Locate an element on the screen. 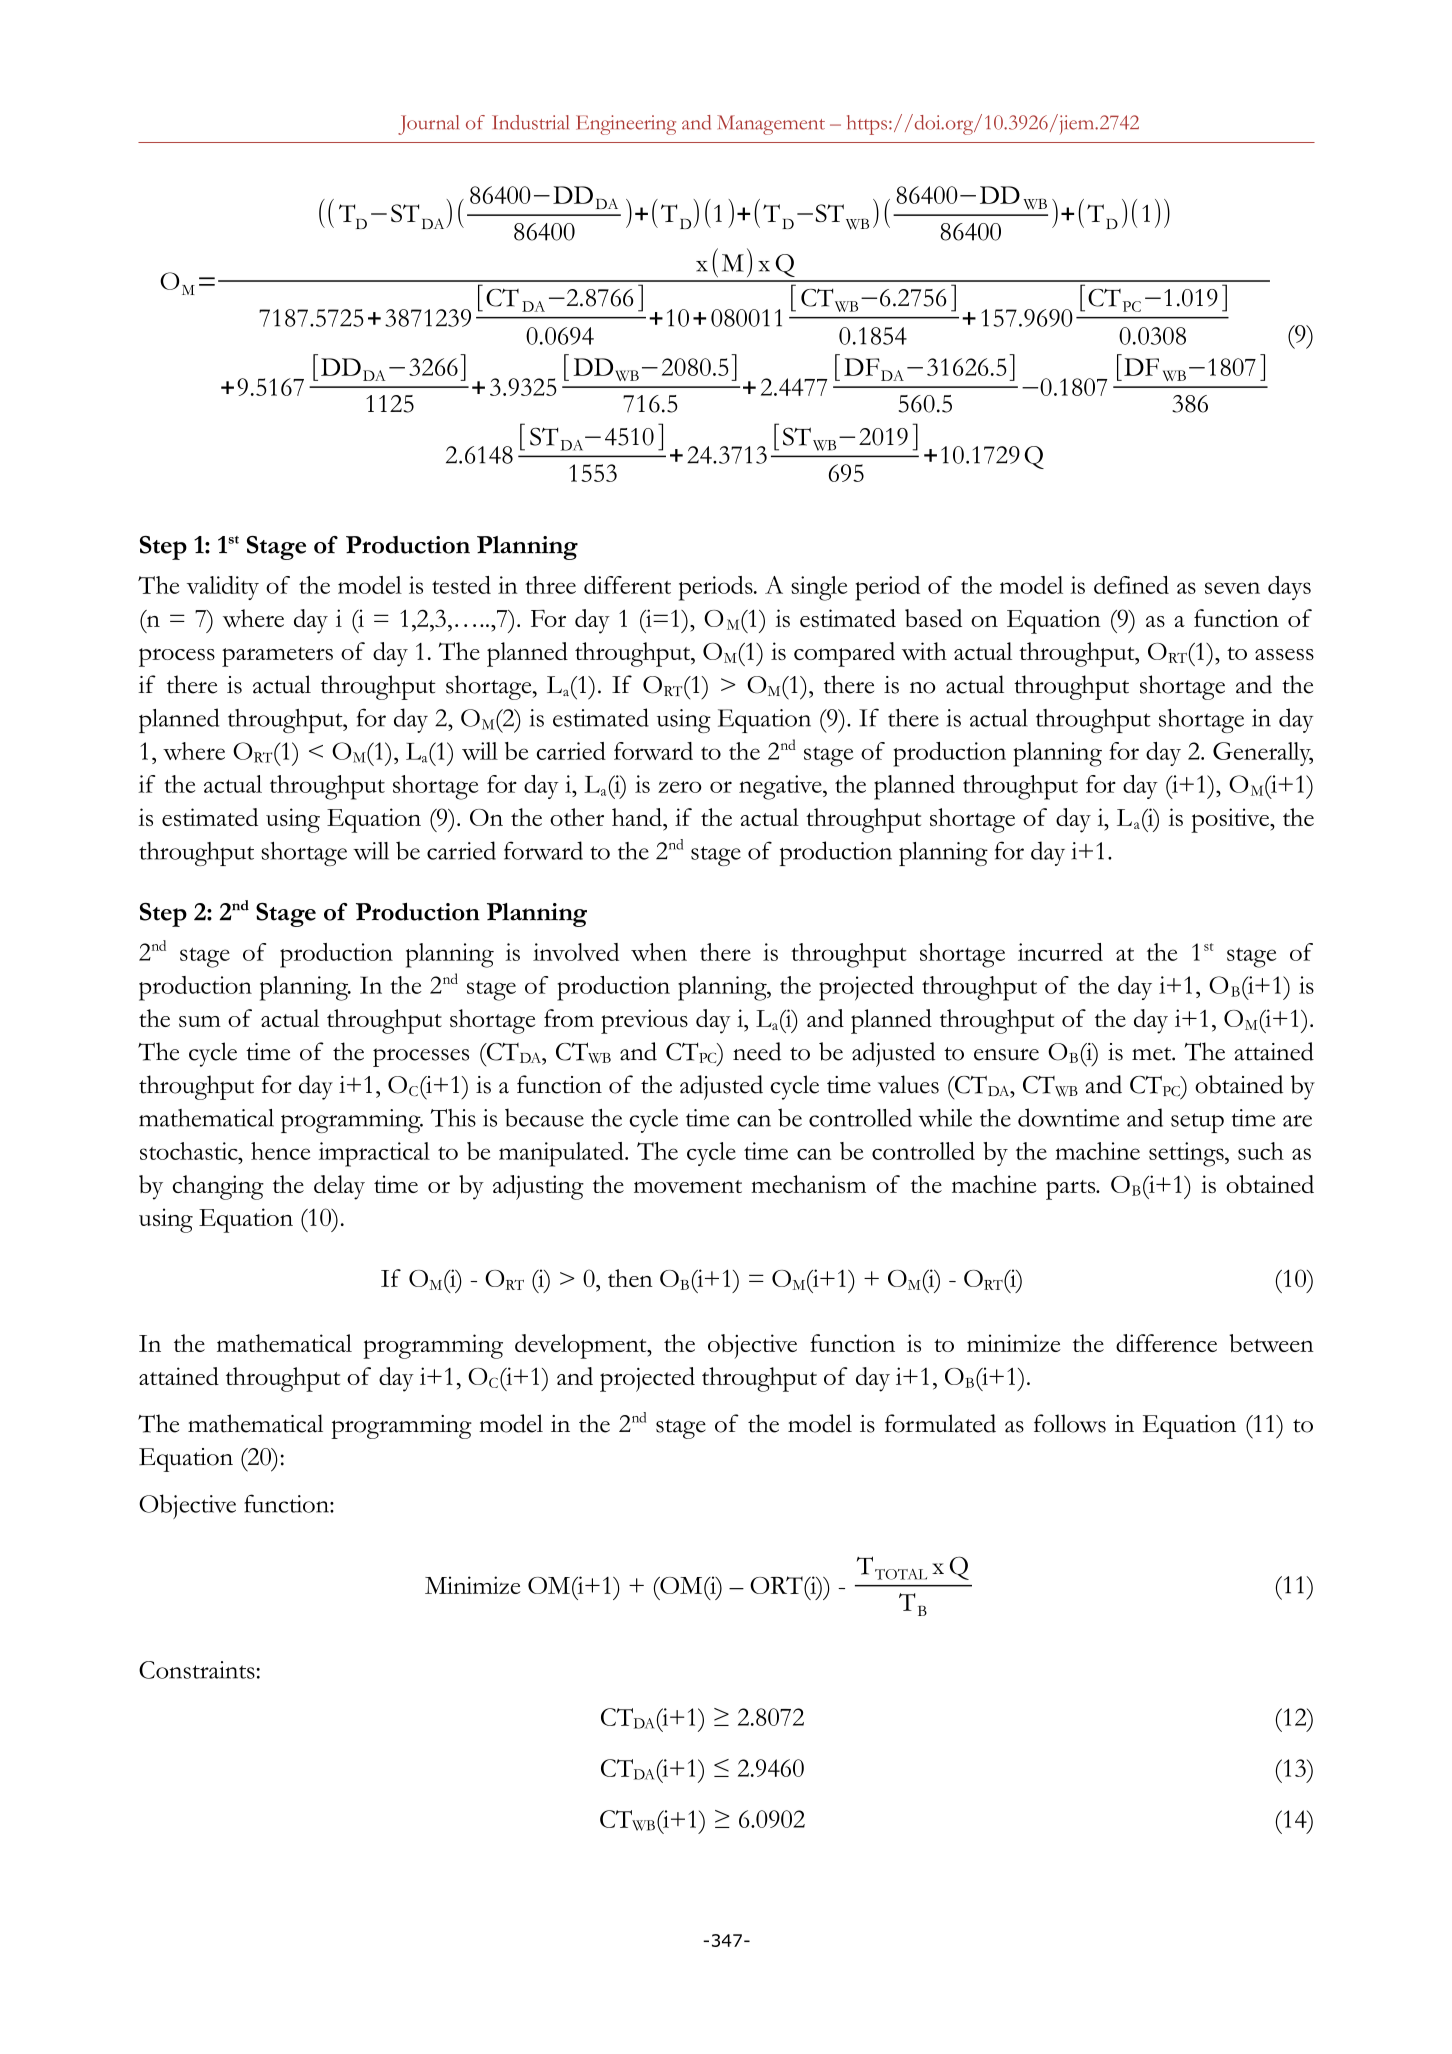  Management is located at coordinates (771, 125).
